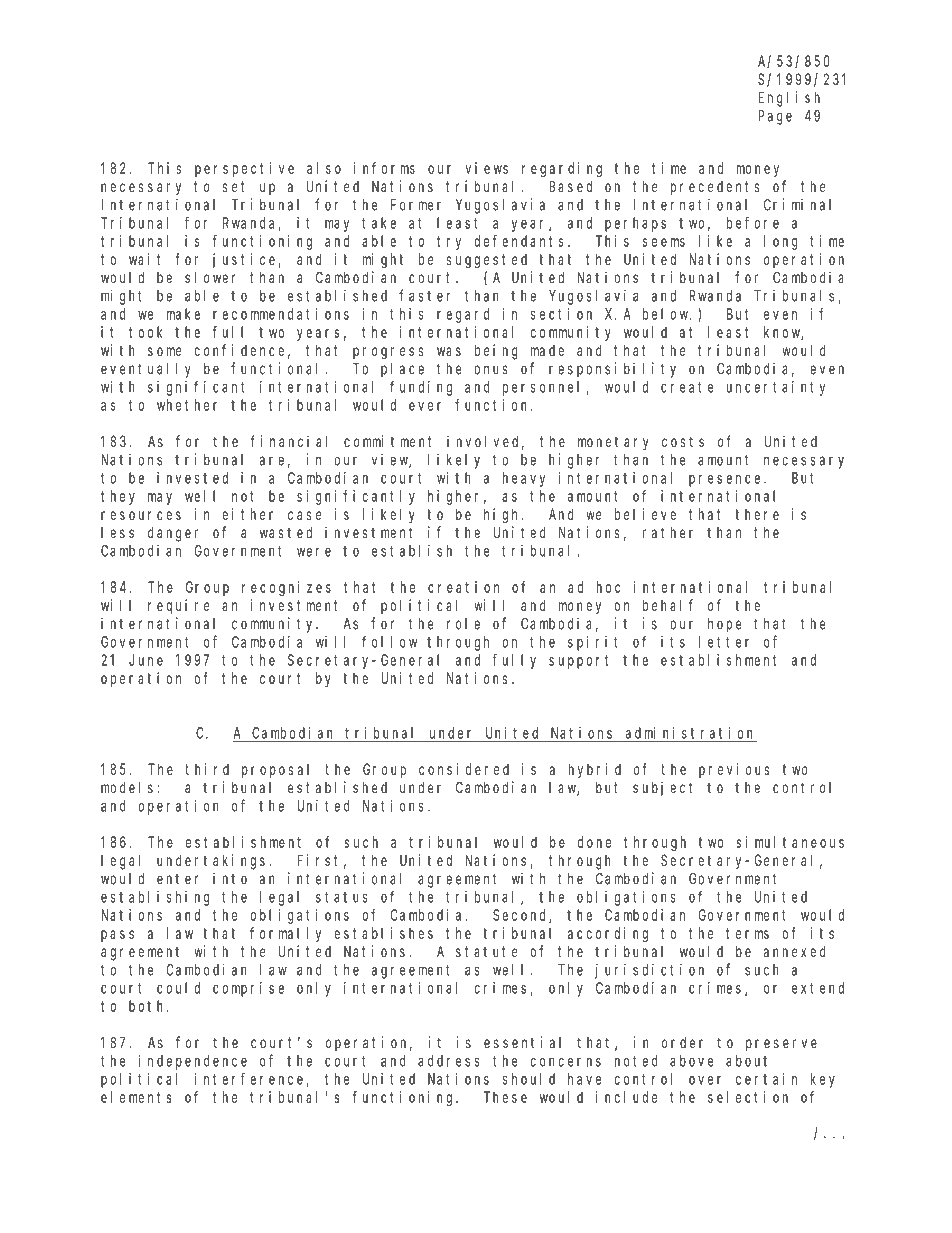  Describe the element at coordinates (724, 625) in the page. I see `hope` at that location.
